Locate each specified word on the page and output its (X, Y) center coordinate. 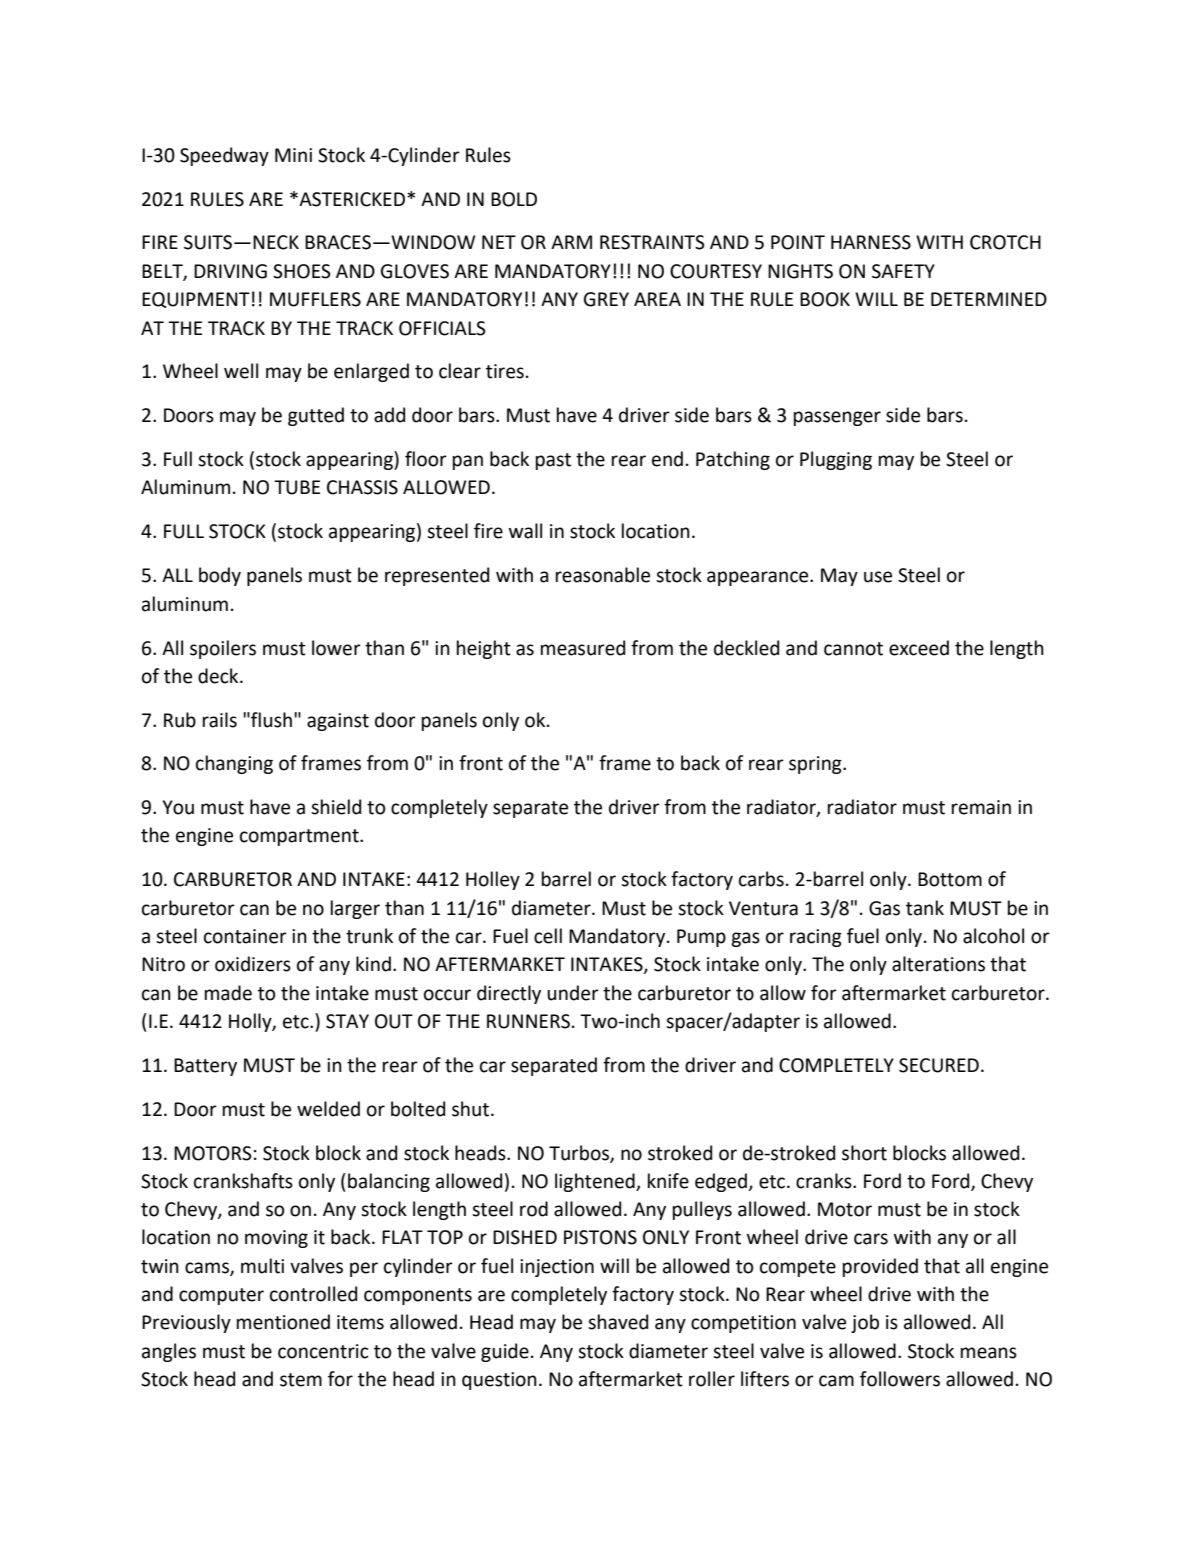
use (878, 577)
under (573, 993)
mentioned (283, 1322)
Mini (293, 155)
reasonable (603, 575)
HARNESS (871, 242)
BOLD (514, 199)
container (245, 936)
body (220, 576)
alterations (938, 964)
